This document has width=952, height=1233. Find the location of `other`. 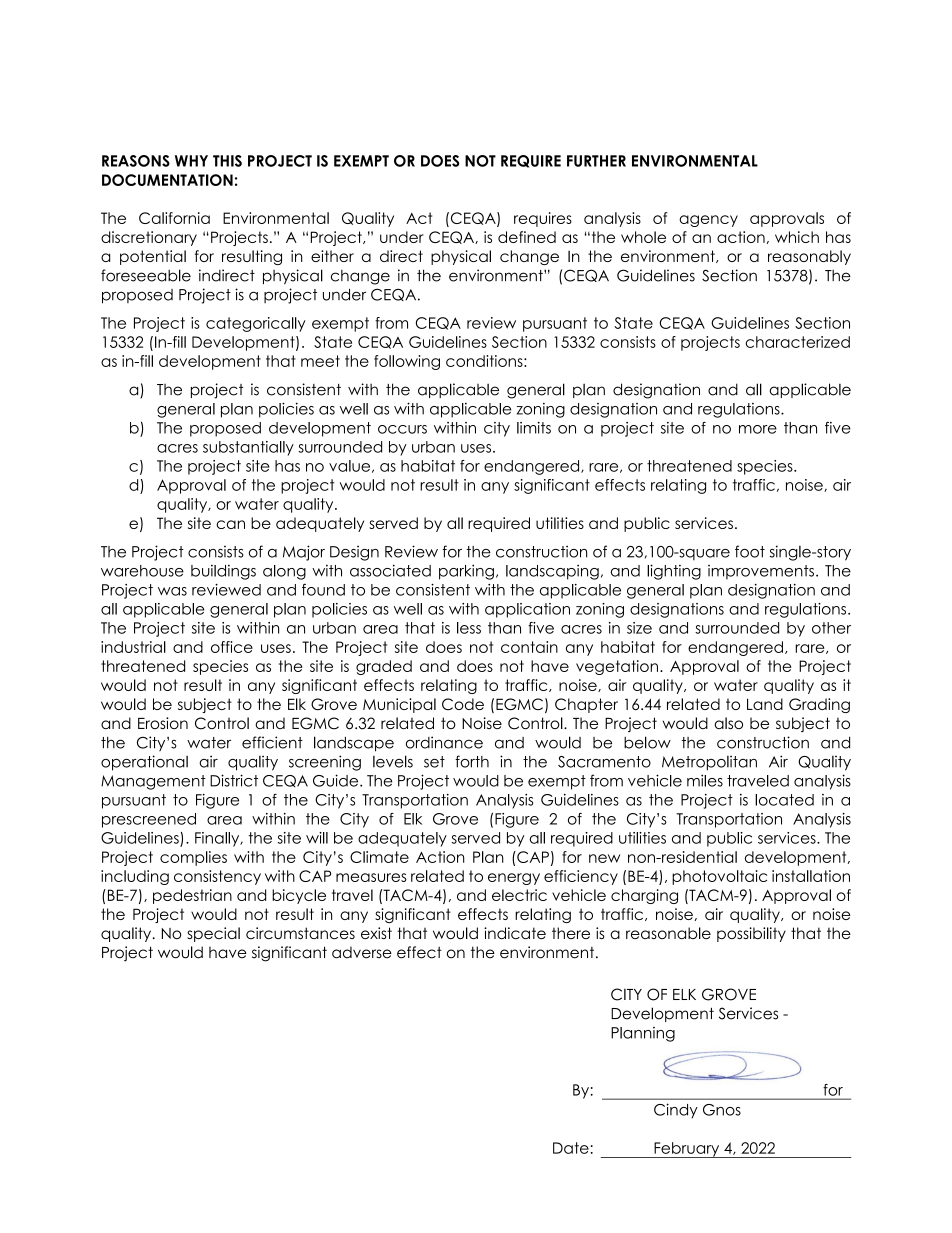

other is located at coordinates (831, 628).
